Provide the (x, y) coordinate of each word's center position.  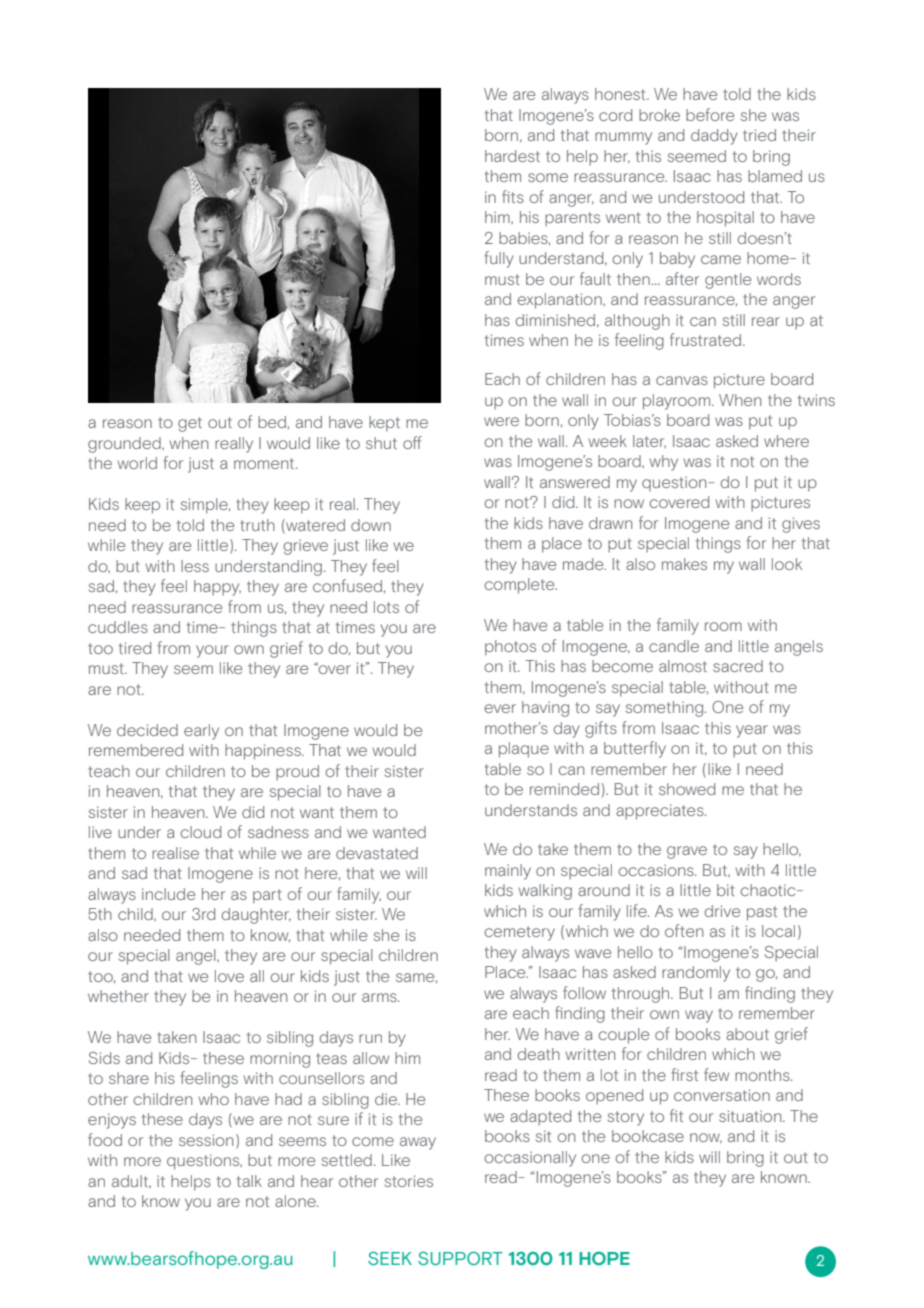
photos (510, 648)
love (229, 976)
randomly (696, 974)
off (412, 442)
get (190, 424)
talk (249, 1181)
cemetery (519, 933)
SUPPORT (460, 1258)
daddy (714, 137)
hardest (512, 156)
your (212, 651)
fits (513, 196)
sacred (738, 666)
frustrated (707, 339)
